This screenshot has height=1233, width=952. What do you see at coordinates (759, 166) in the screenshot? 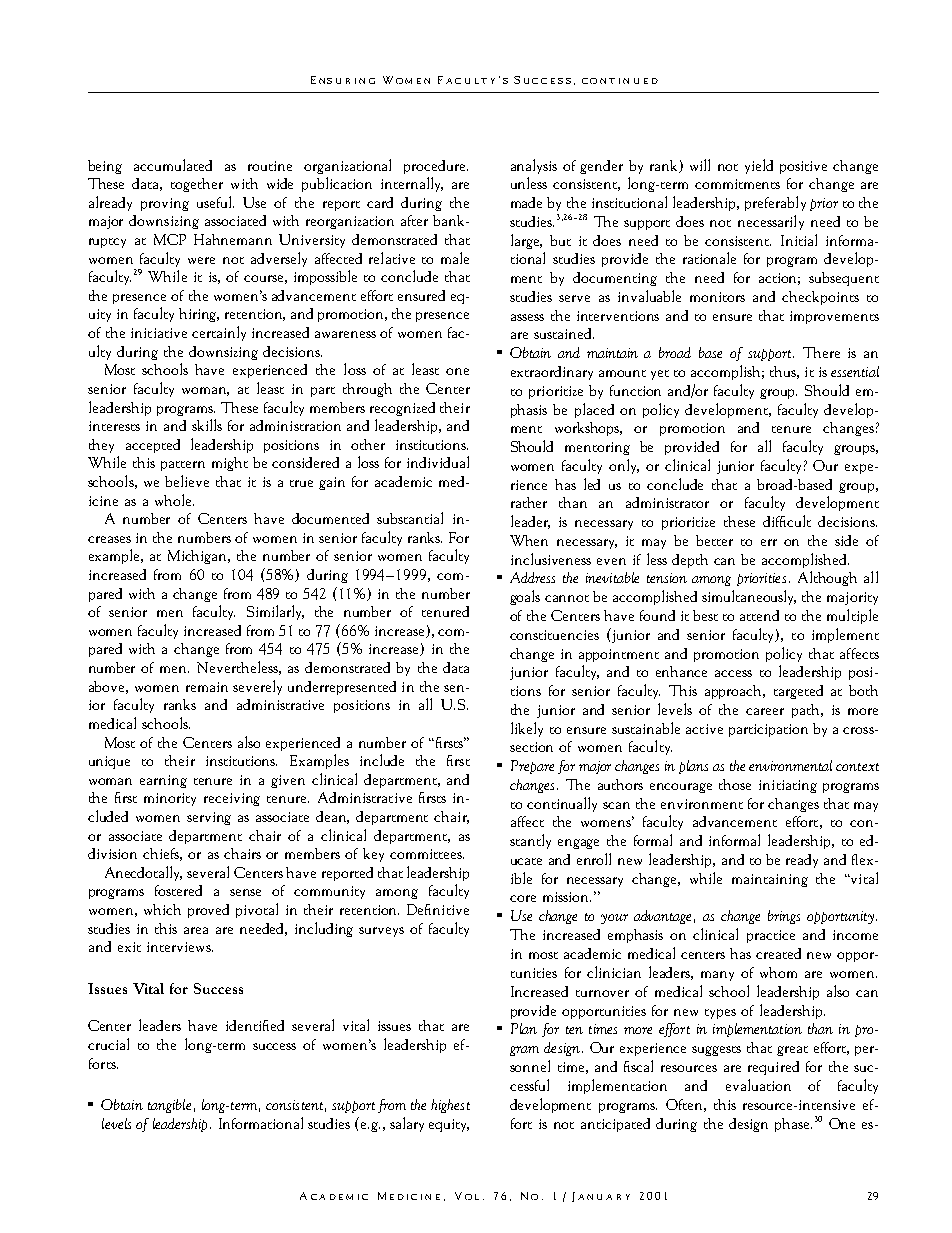
I see `yield` at bounding box center [759, 166].
